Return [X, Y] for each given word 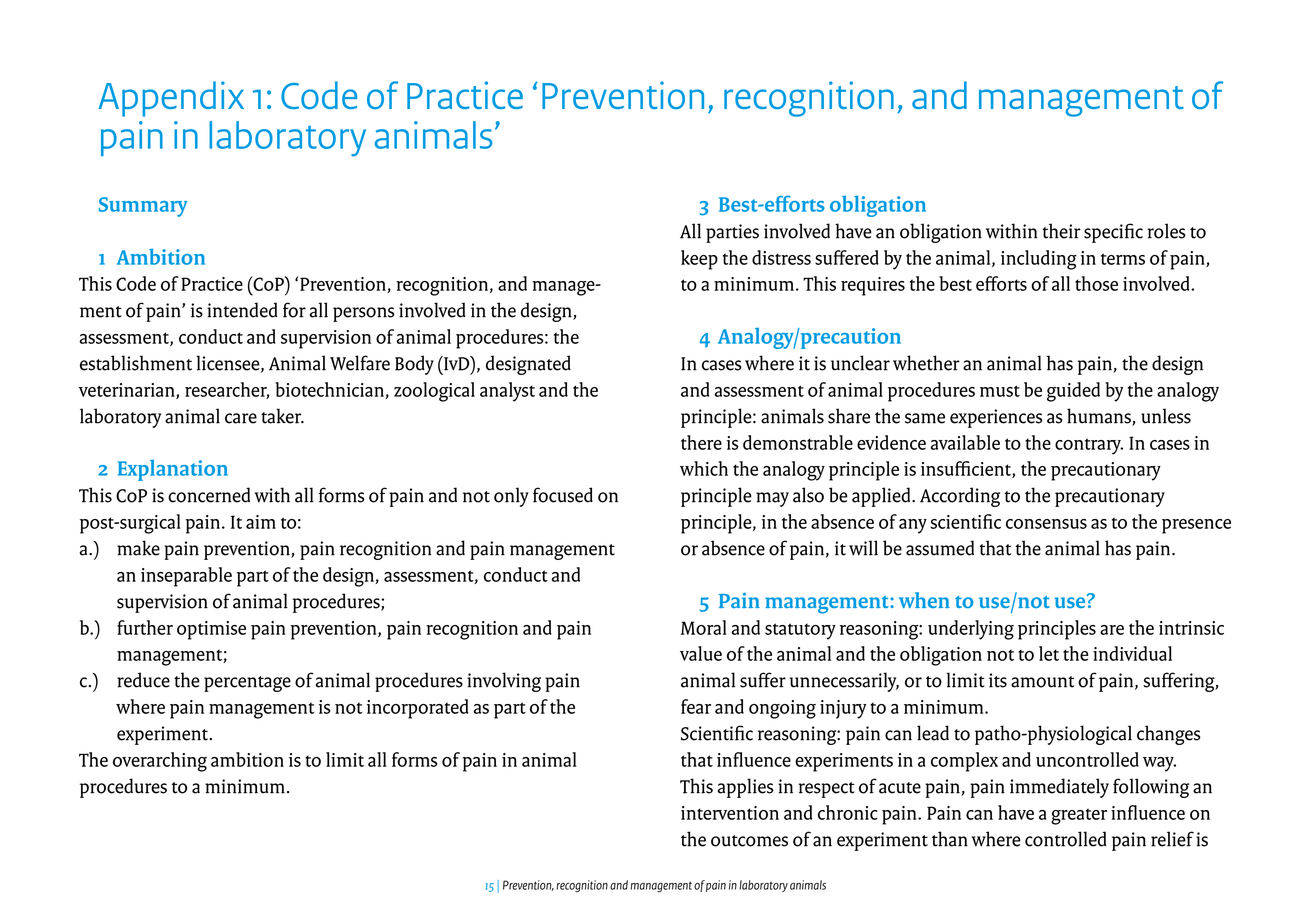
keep [699, 260]
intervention [730, 813]
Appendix [171, 99]
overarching [160, 762]
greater [1079, 816]
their [1061, 231]
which [704, 468]
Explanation [173, 470]
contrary [1089, 446]
